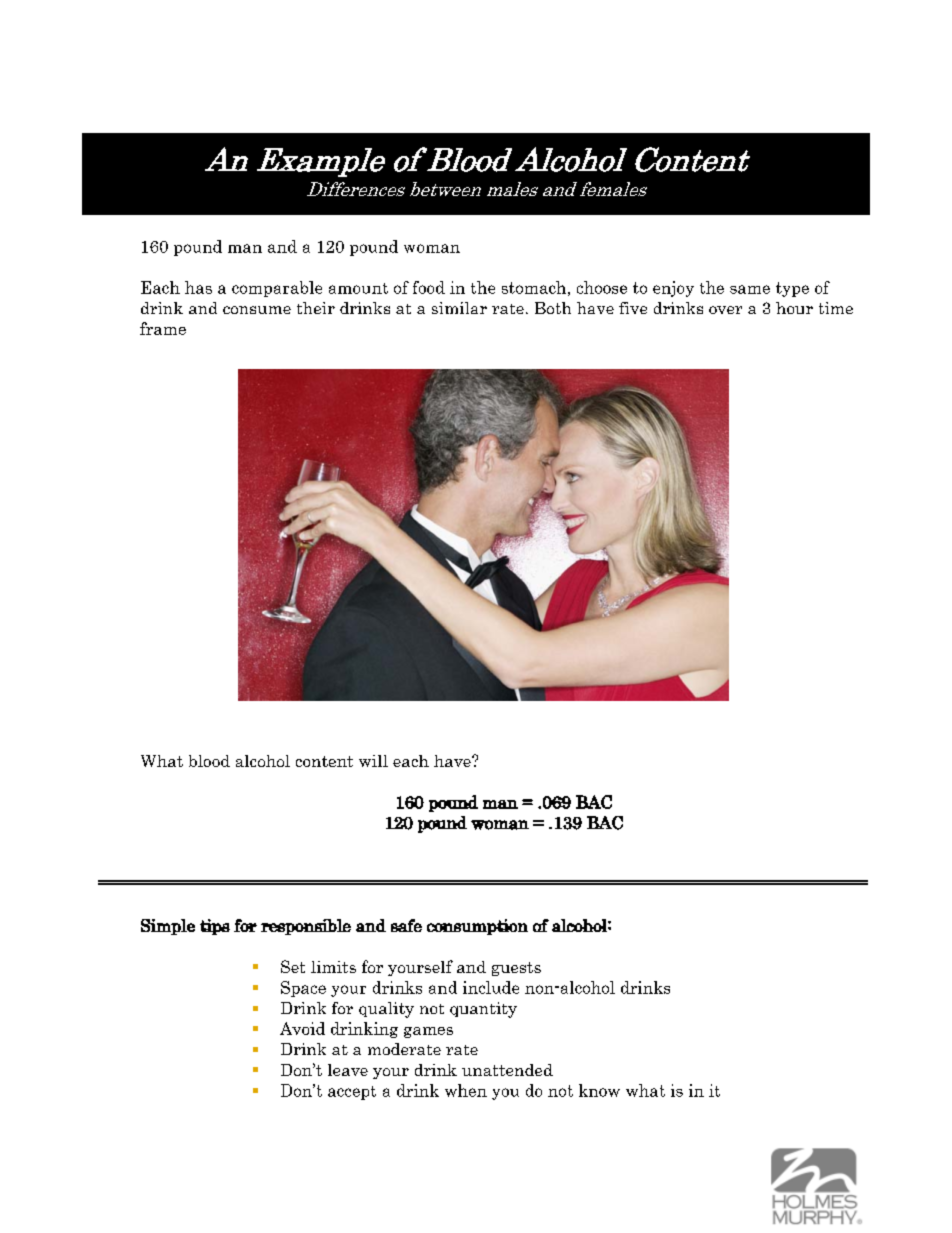 The image size is (952, 1233). What do you see at coordinates (459, 308) in the page?
I see `similar` at bounding box center [459, 308].
